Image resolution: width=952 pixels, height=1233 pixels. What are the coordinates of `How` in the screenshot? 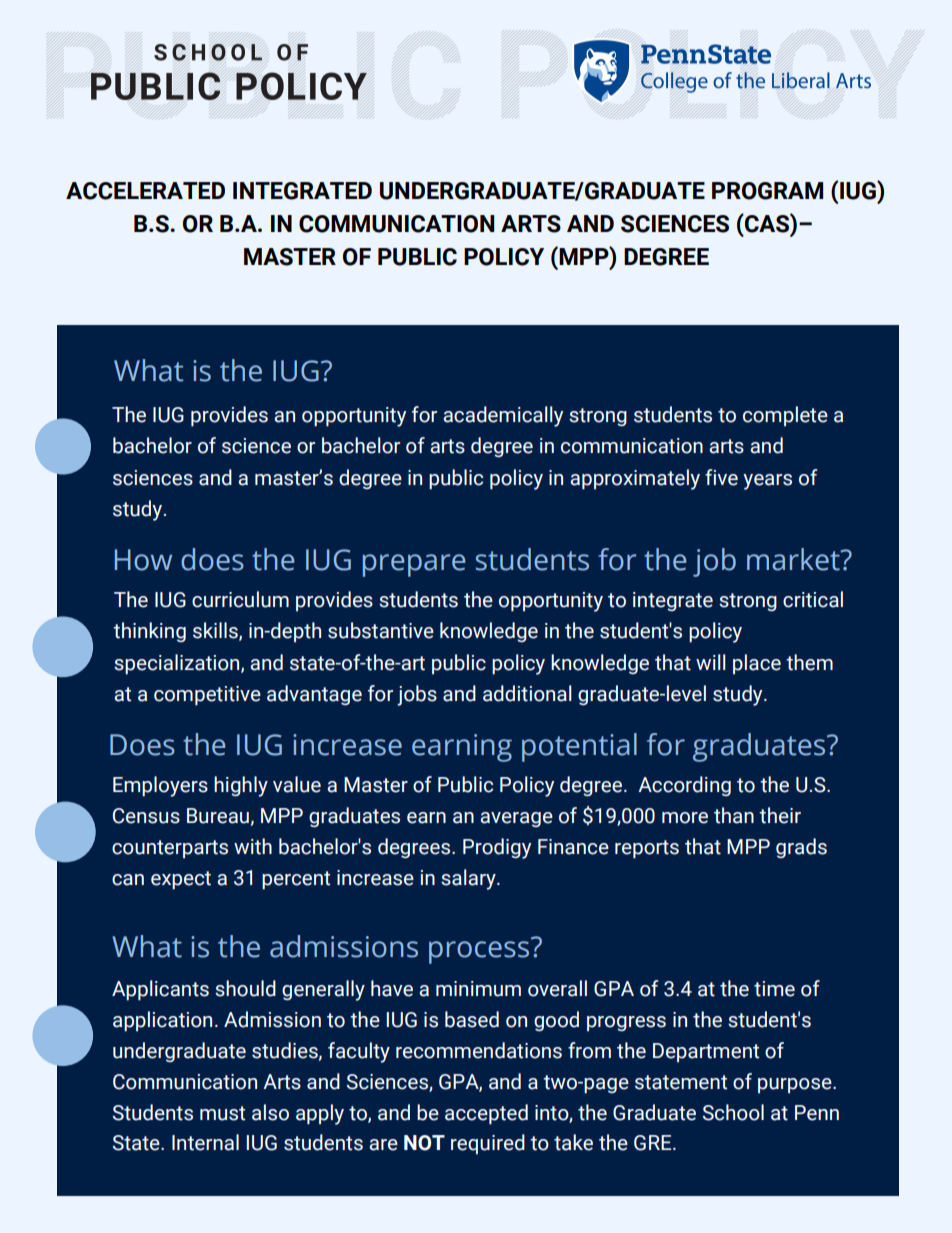 It's located at (143, 560).
